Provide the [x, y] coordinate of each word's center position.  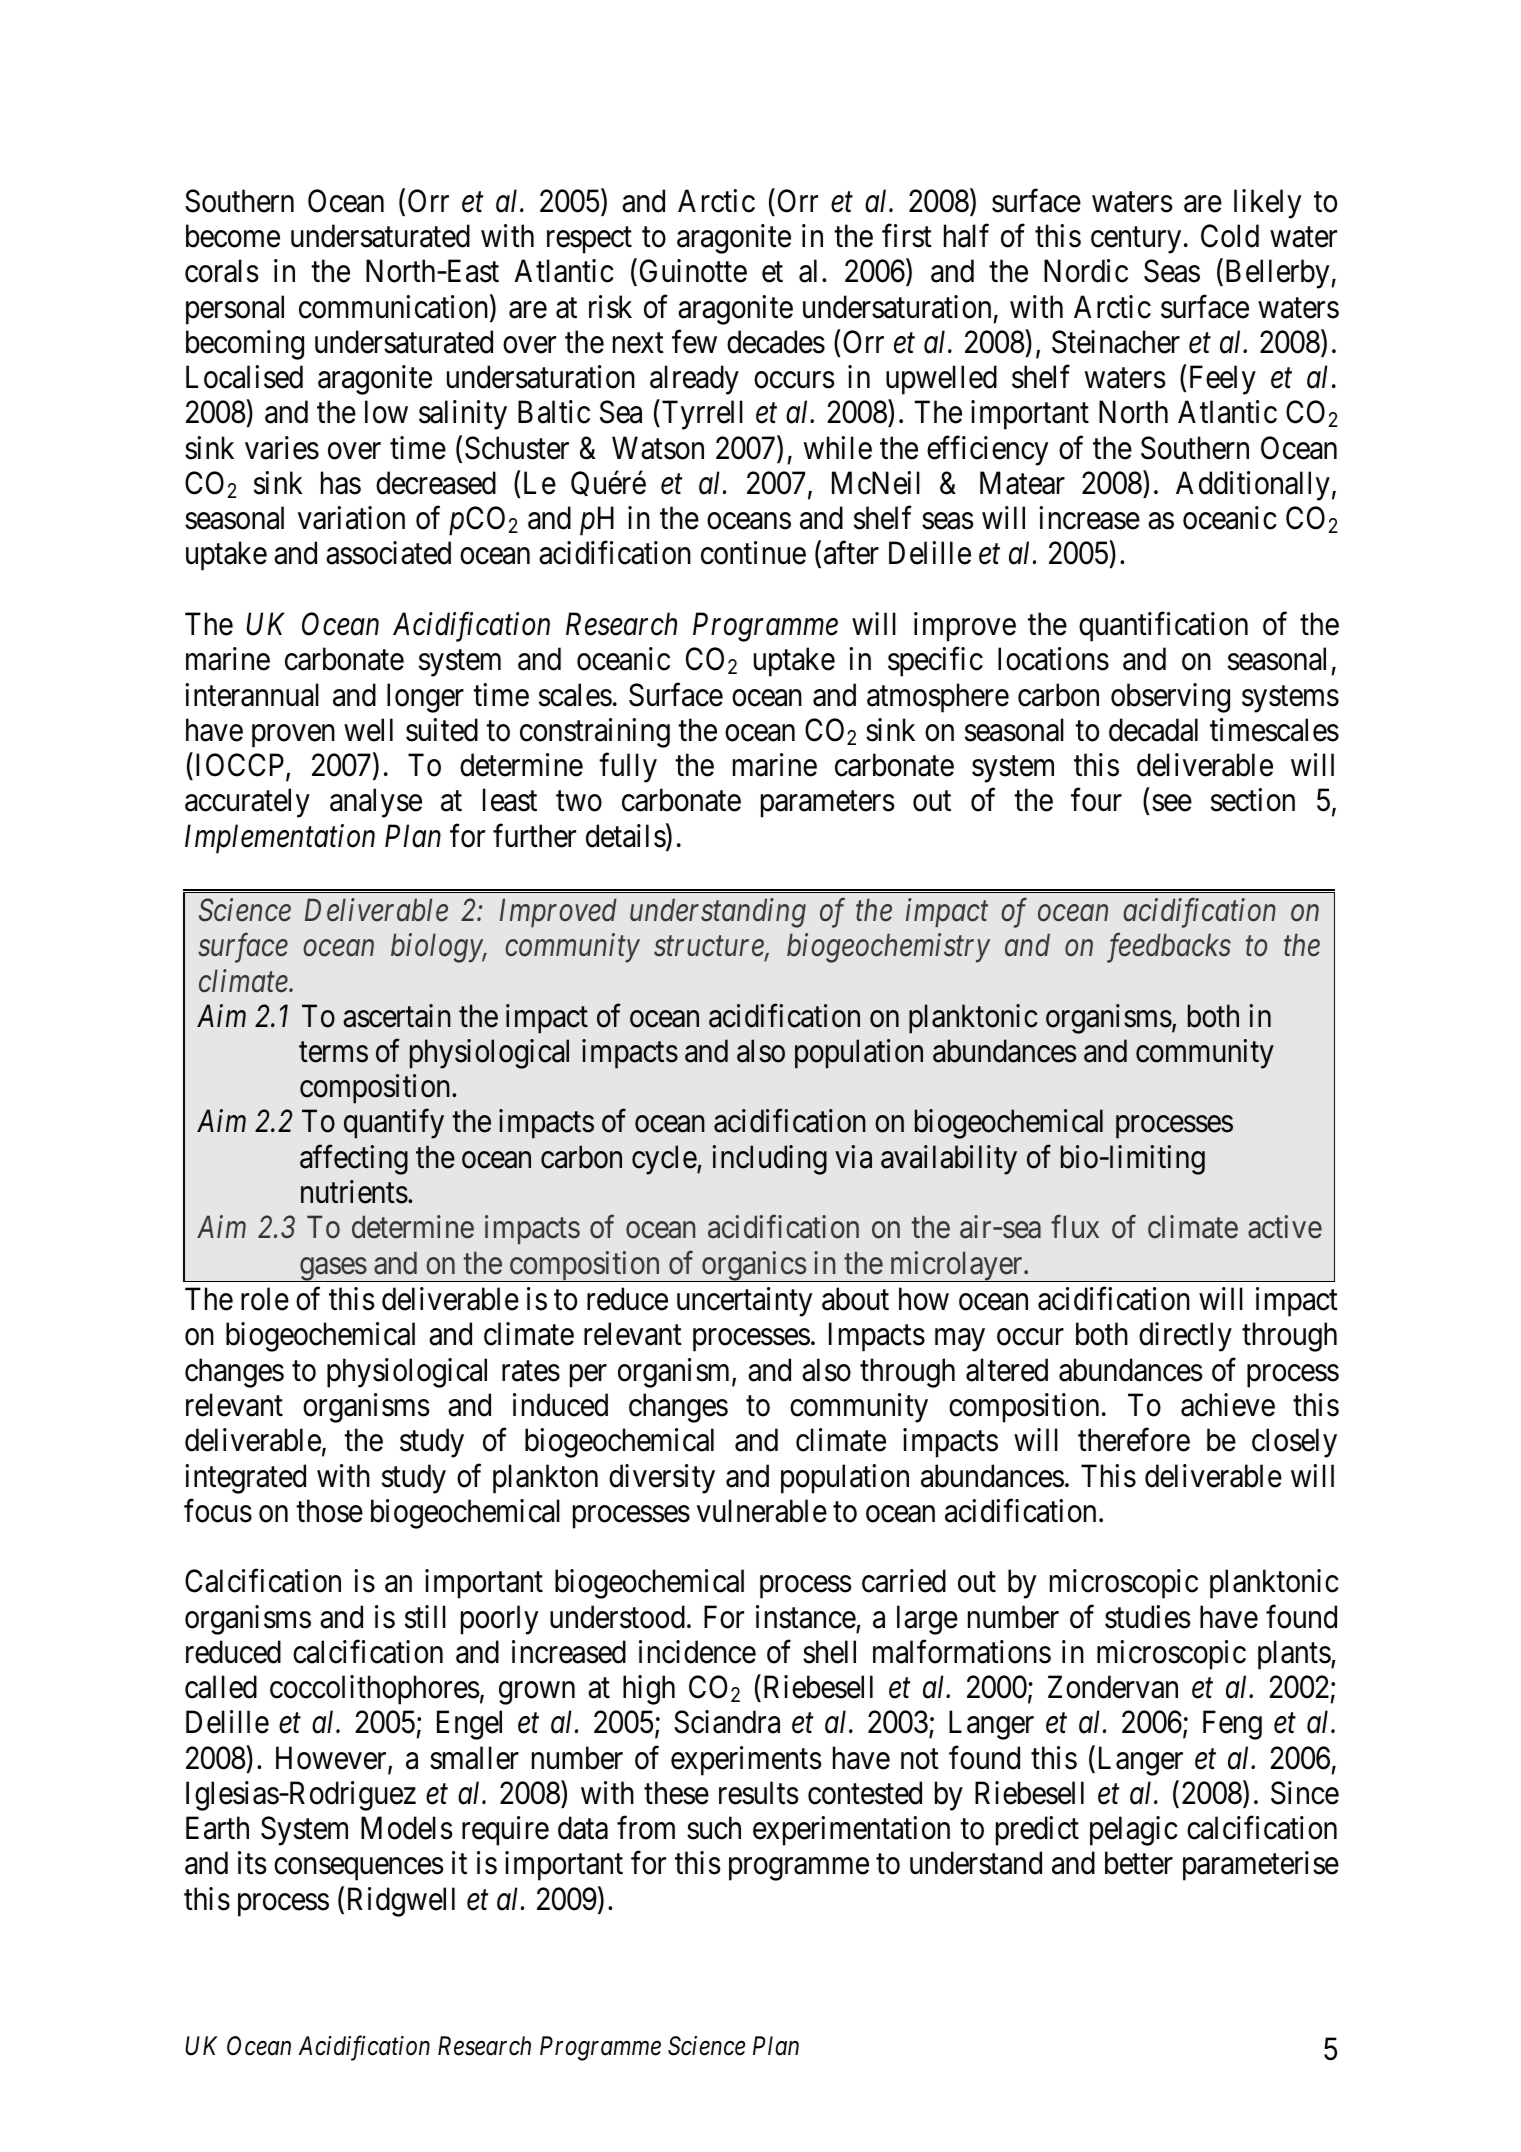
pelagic [1134, 1831]
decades [776, 342]
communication [395, 308]
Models [407, 1828]
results [759, 1793]
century [1136, 240]
